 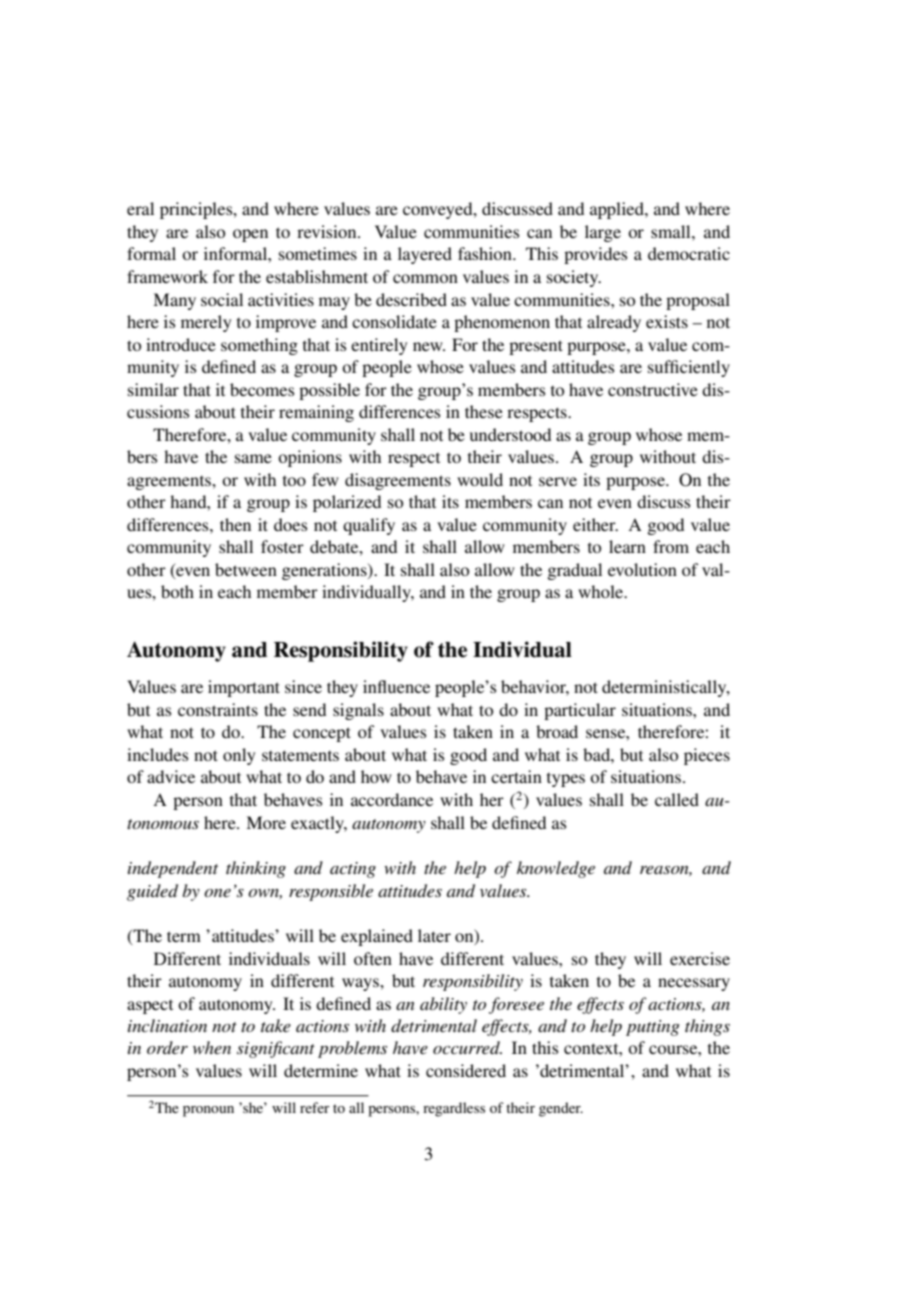 What do you see at coordinates (677, 799) in the screenshot?
I see `called` at bounding box center [677, 799].
